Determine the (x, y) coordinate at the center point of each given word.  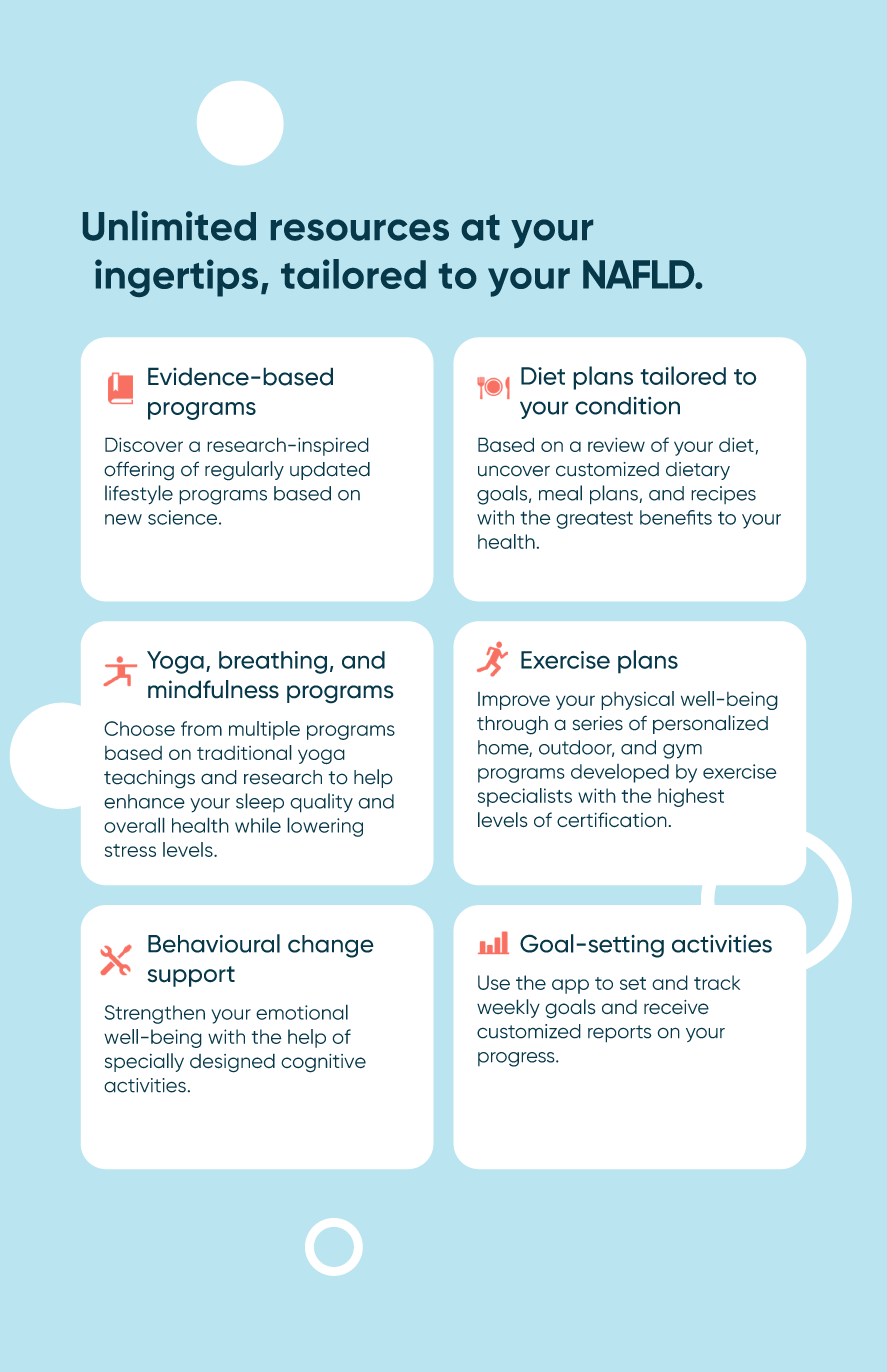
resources (360, 230)
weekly (508, 1008)
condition (627, 406)
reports (620, 1034)
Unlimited (169, 226)
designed (232, 1063)
